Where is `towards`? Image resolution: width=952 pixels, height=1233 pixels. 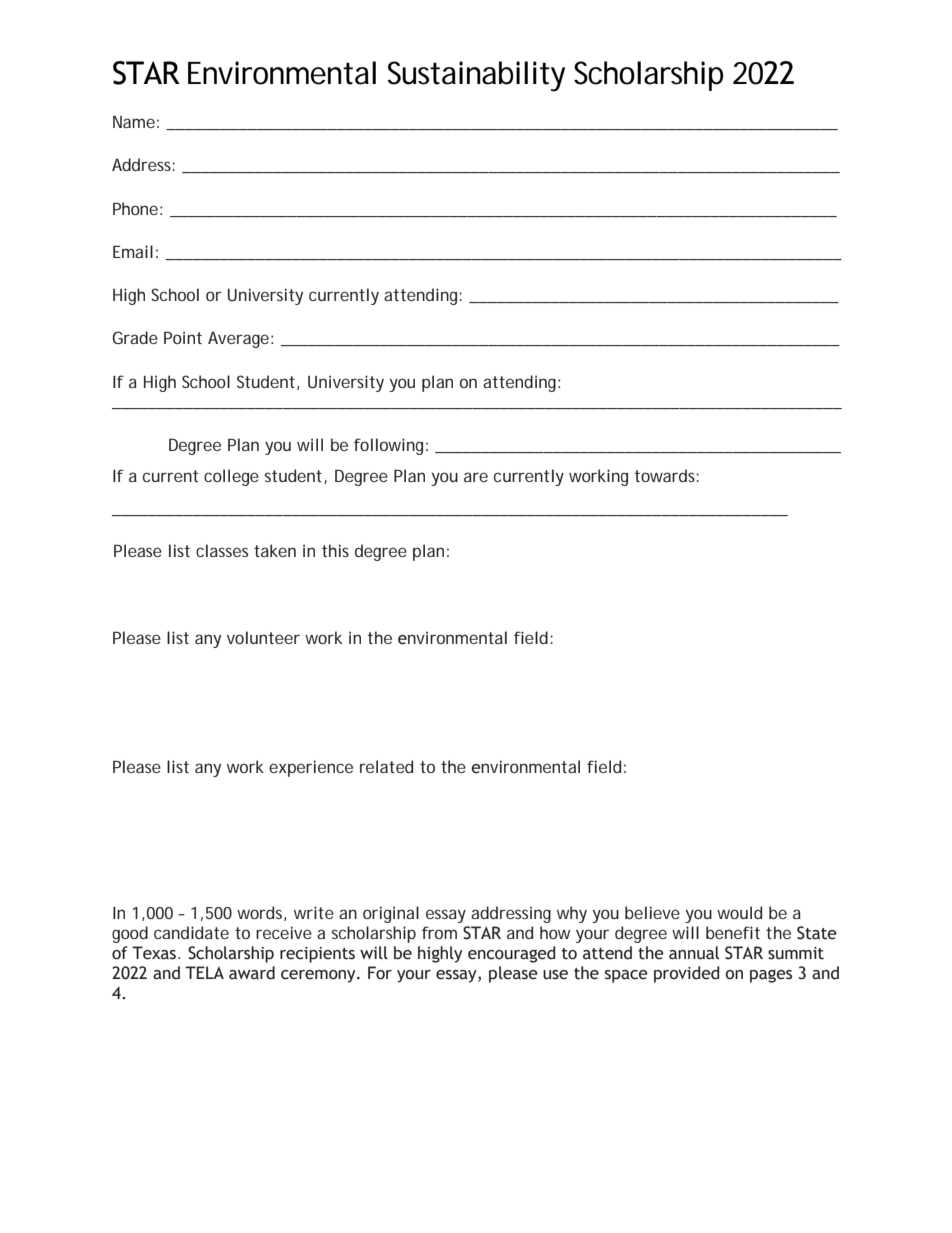 towards is located at coordinates (666, 475).
